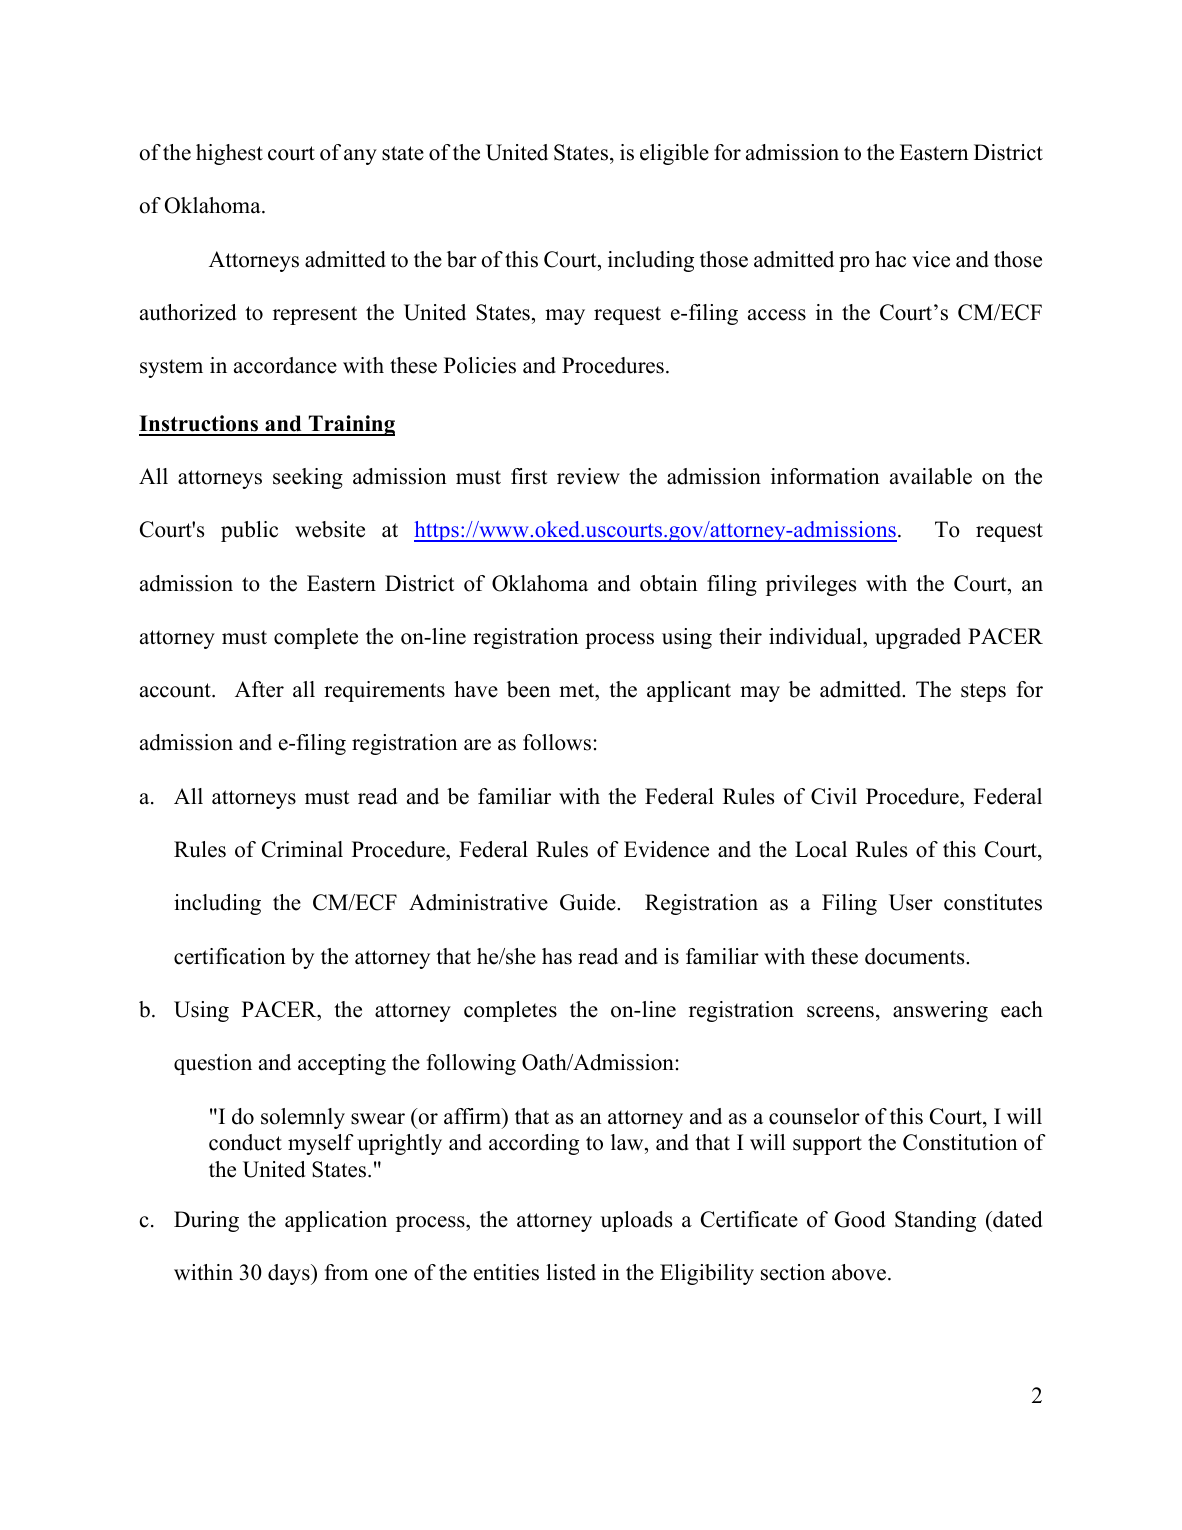 This screenshot has width=1182, height=1530. Describe the element at coordinates (230, 956) in the screenshot. I see `certification` at that location.
